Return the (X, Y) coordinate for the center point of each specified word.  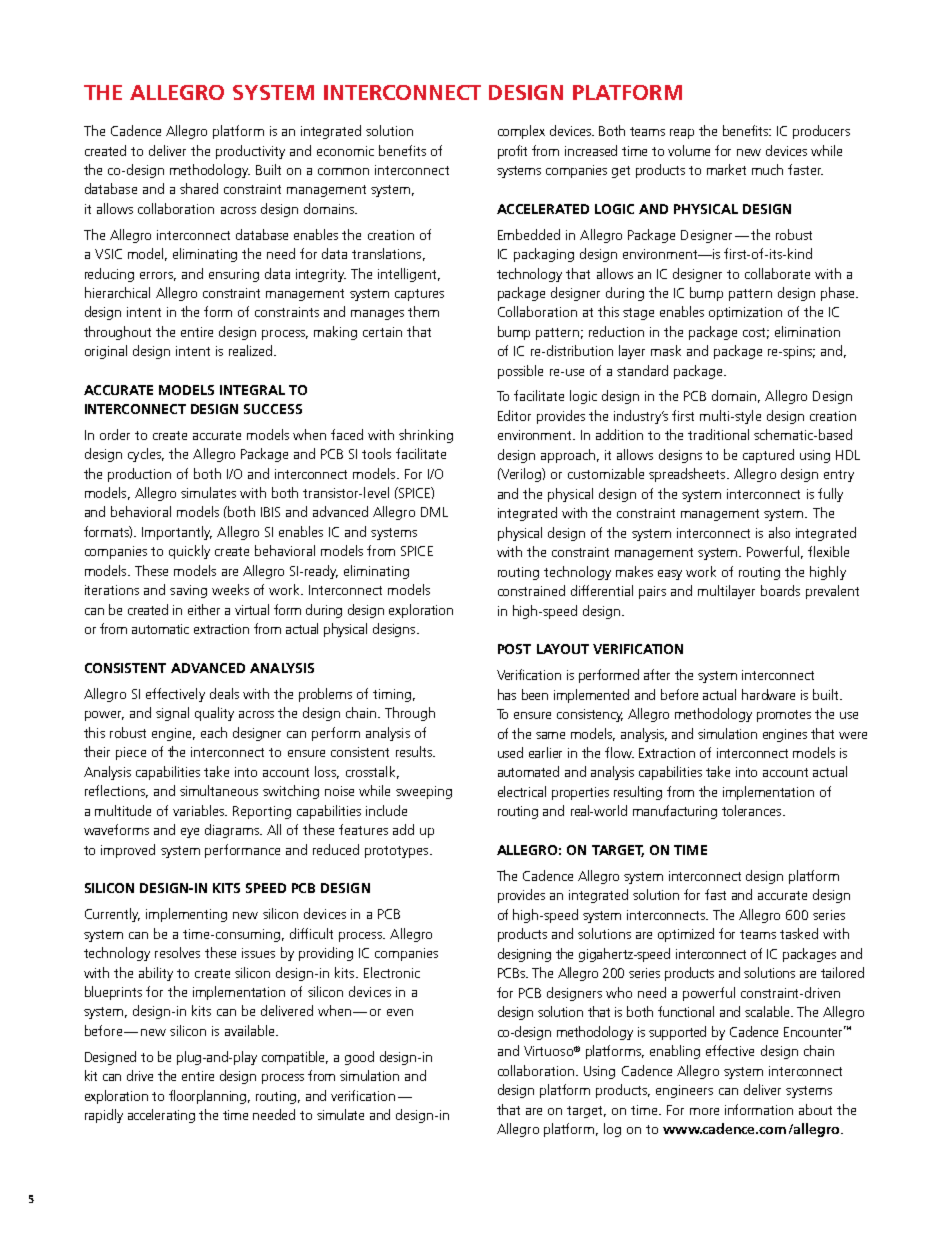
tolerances (753, 810)
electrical (522, 791)
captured (768, 456)
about (815, 1109)
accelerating (161, 1116)
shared (199, 188)
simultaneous (219, 790)
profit (512, 152)
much (767, 169)
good (359, 1058)
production (139, 475)
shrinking (426, 436)
